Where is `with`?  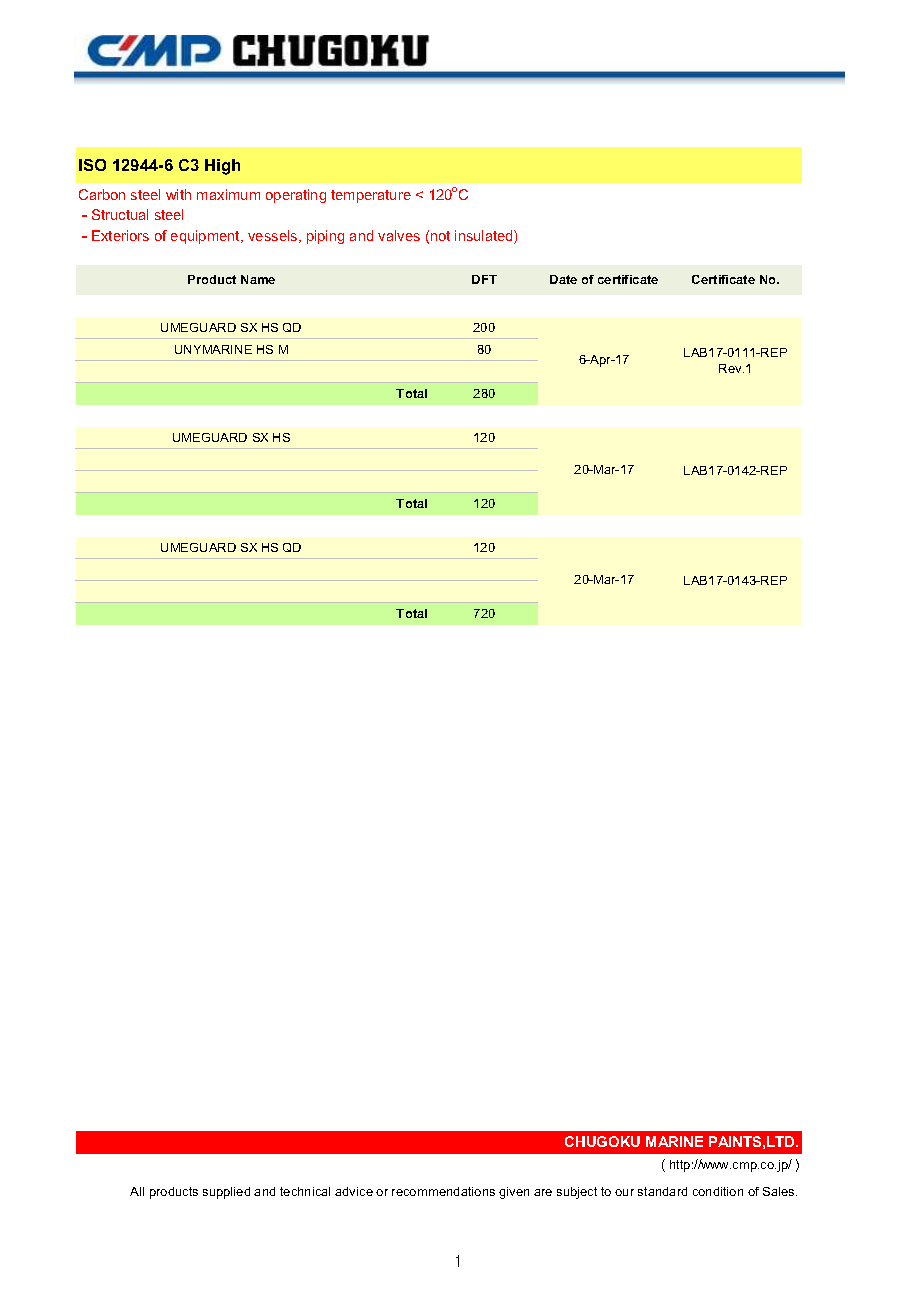 with is located at coordinates (178, 194).
